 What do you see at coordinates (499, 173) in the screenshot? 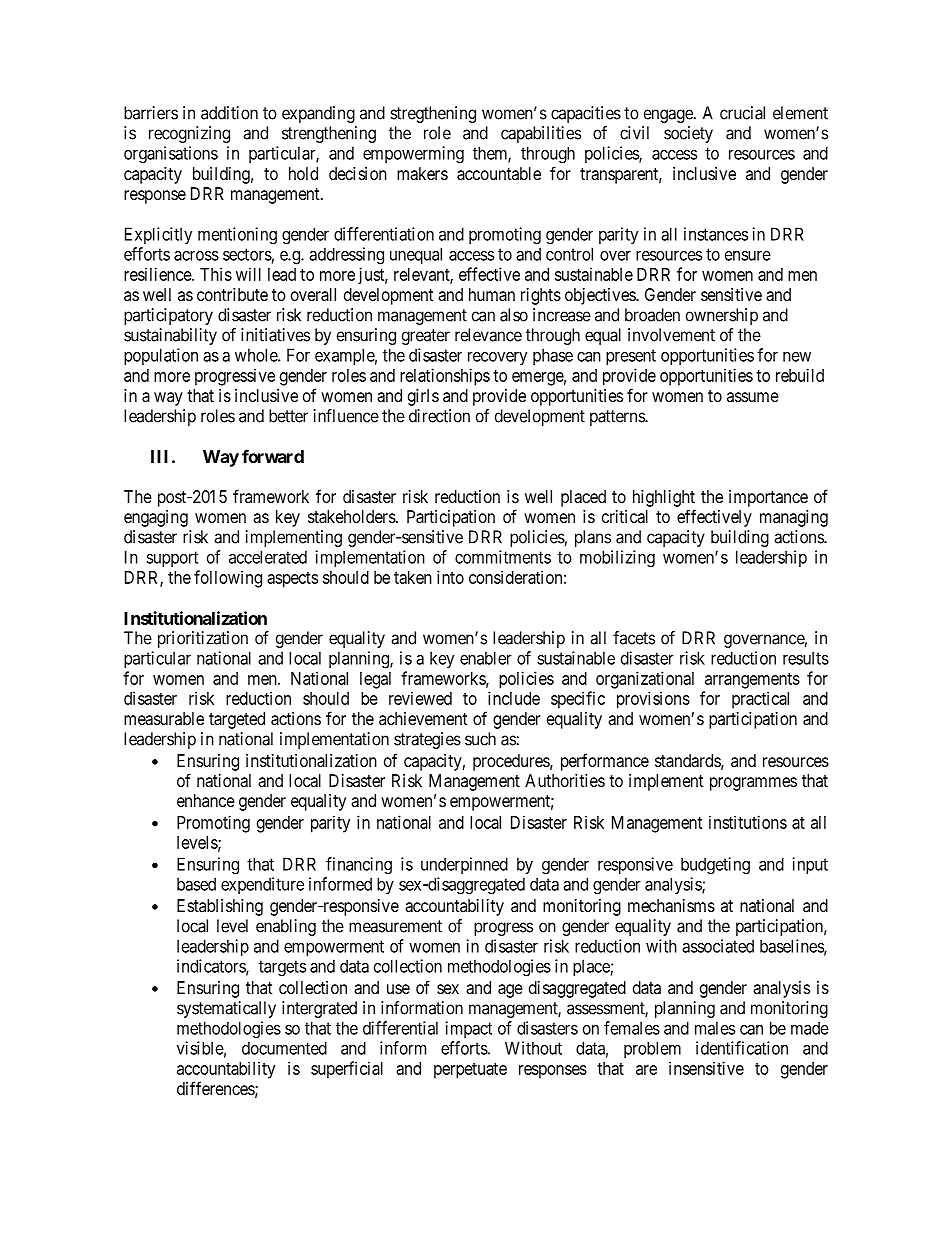
I see `accountable` at bounding box center [499, 173].
